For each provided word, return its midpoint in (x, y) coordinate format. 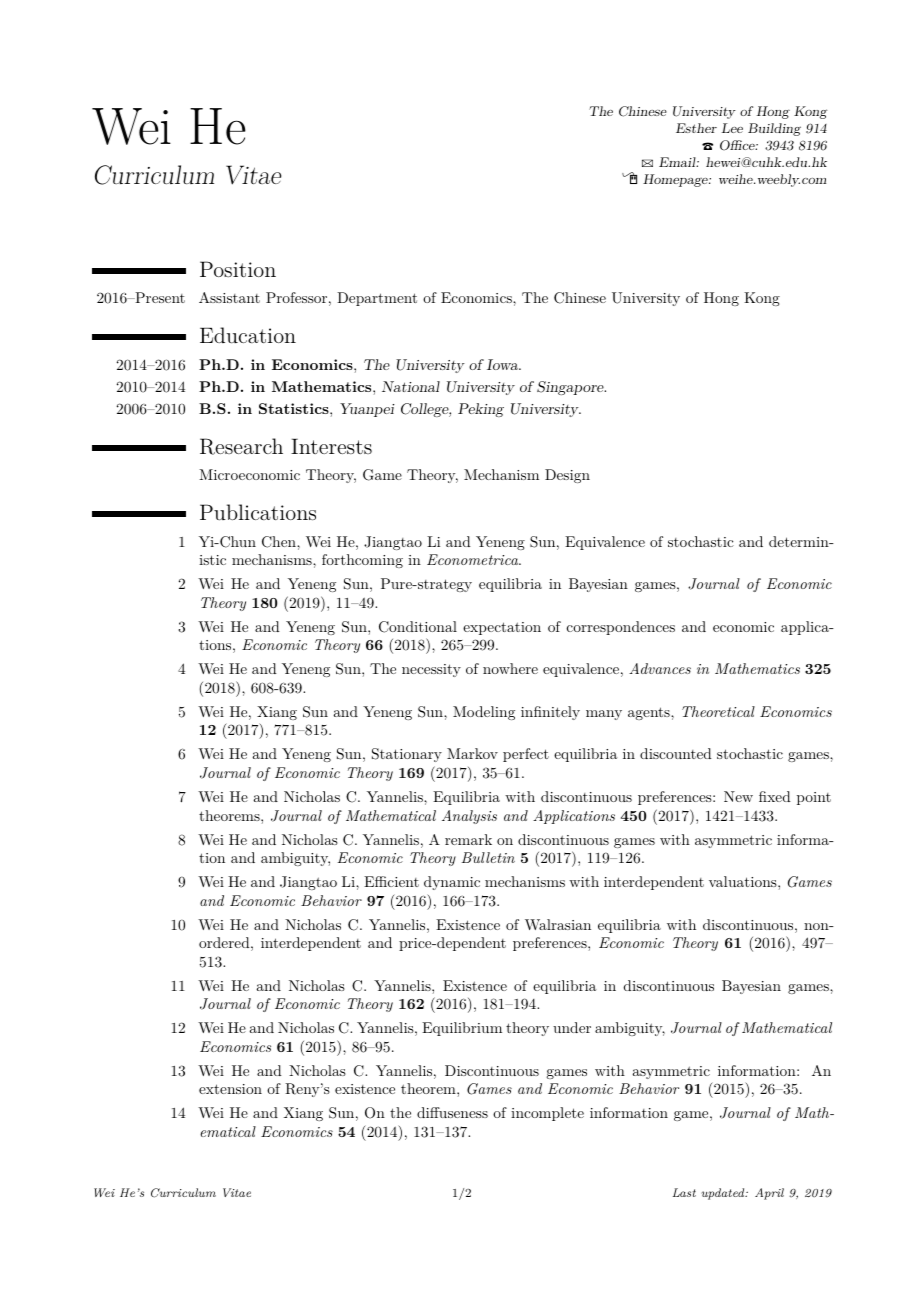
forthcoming (362, 561)
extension (230, 1089)
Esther (696, 128)
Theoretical (718, 711)
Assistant (229, 297)
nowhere (510, 668)
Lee (732, 128)
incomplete (547, 1114)
